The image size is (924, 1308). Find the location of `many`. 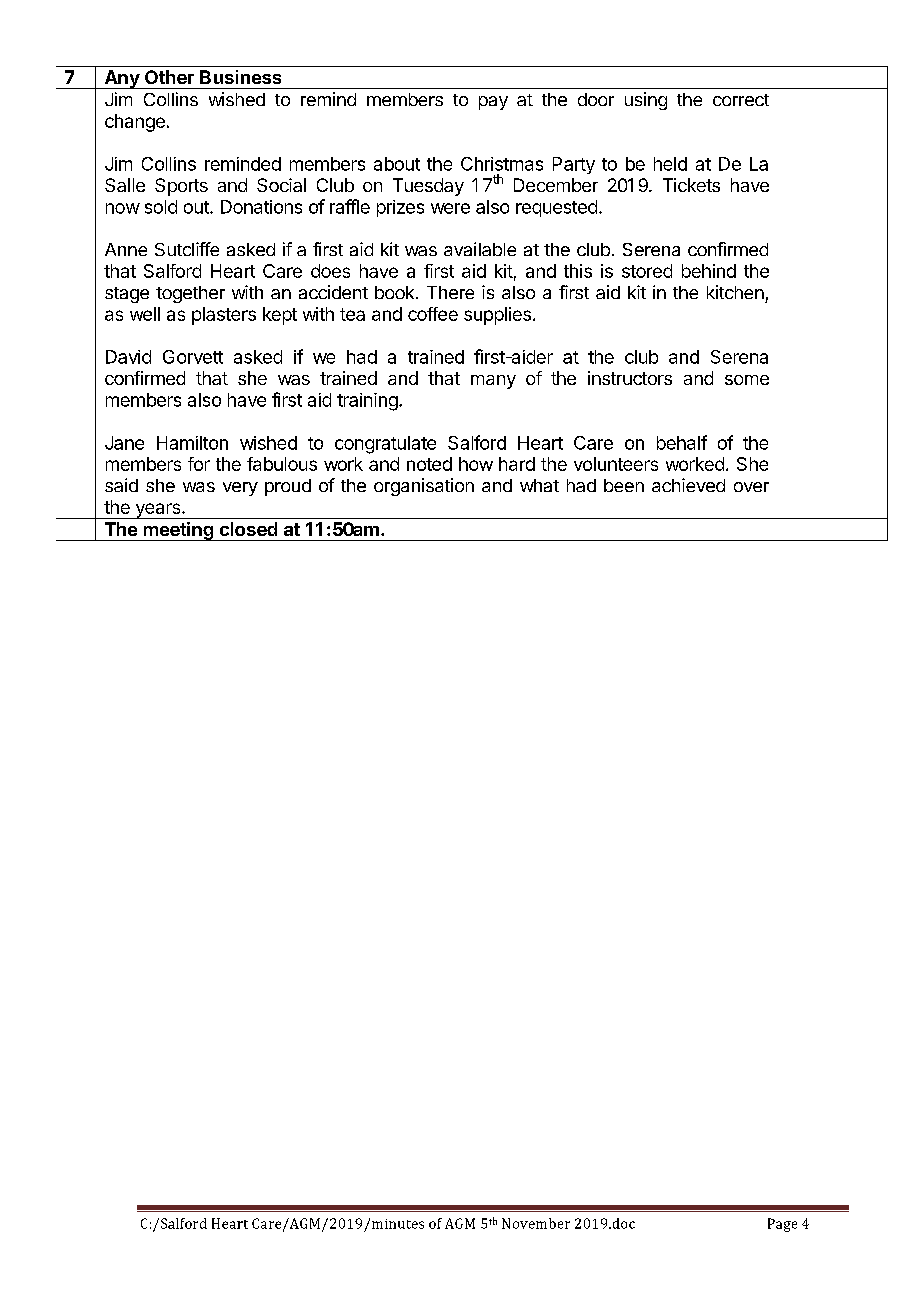

many is located at coordinates (493, 382).
